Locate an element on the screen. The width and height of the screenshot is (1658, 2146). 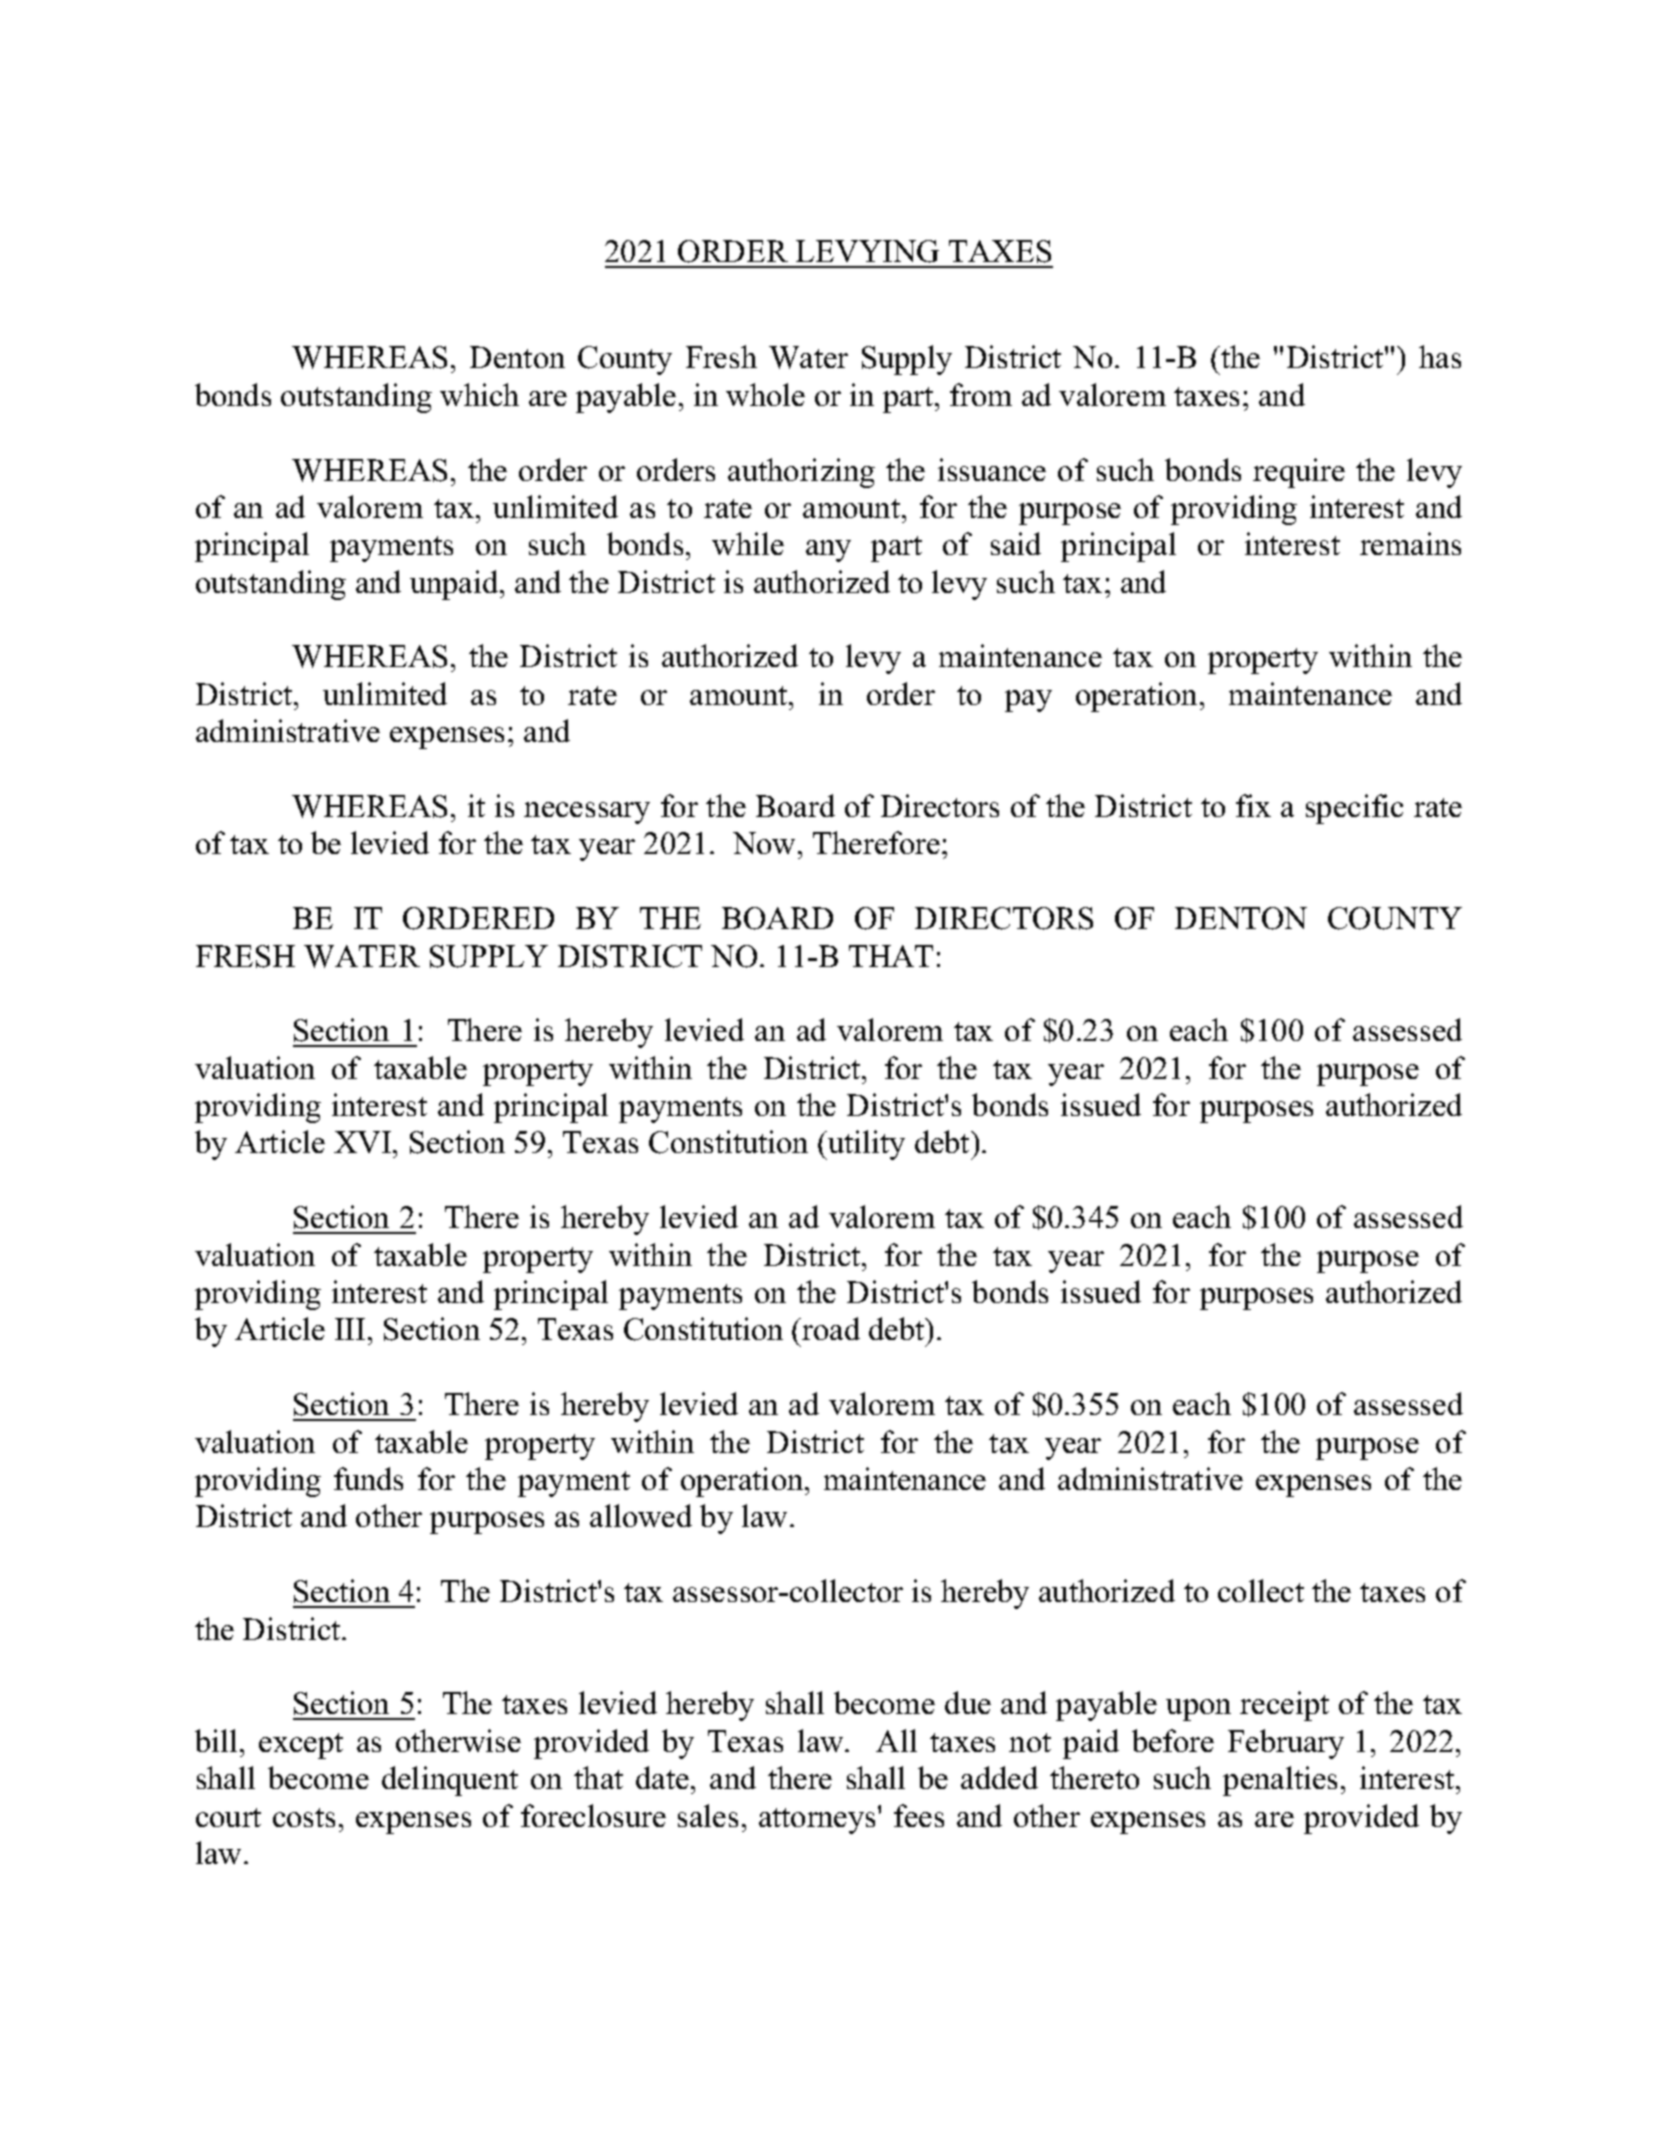
whole is located at coordinates (765, 394).
